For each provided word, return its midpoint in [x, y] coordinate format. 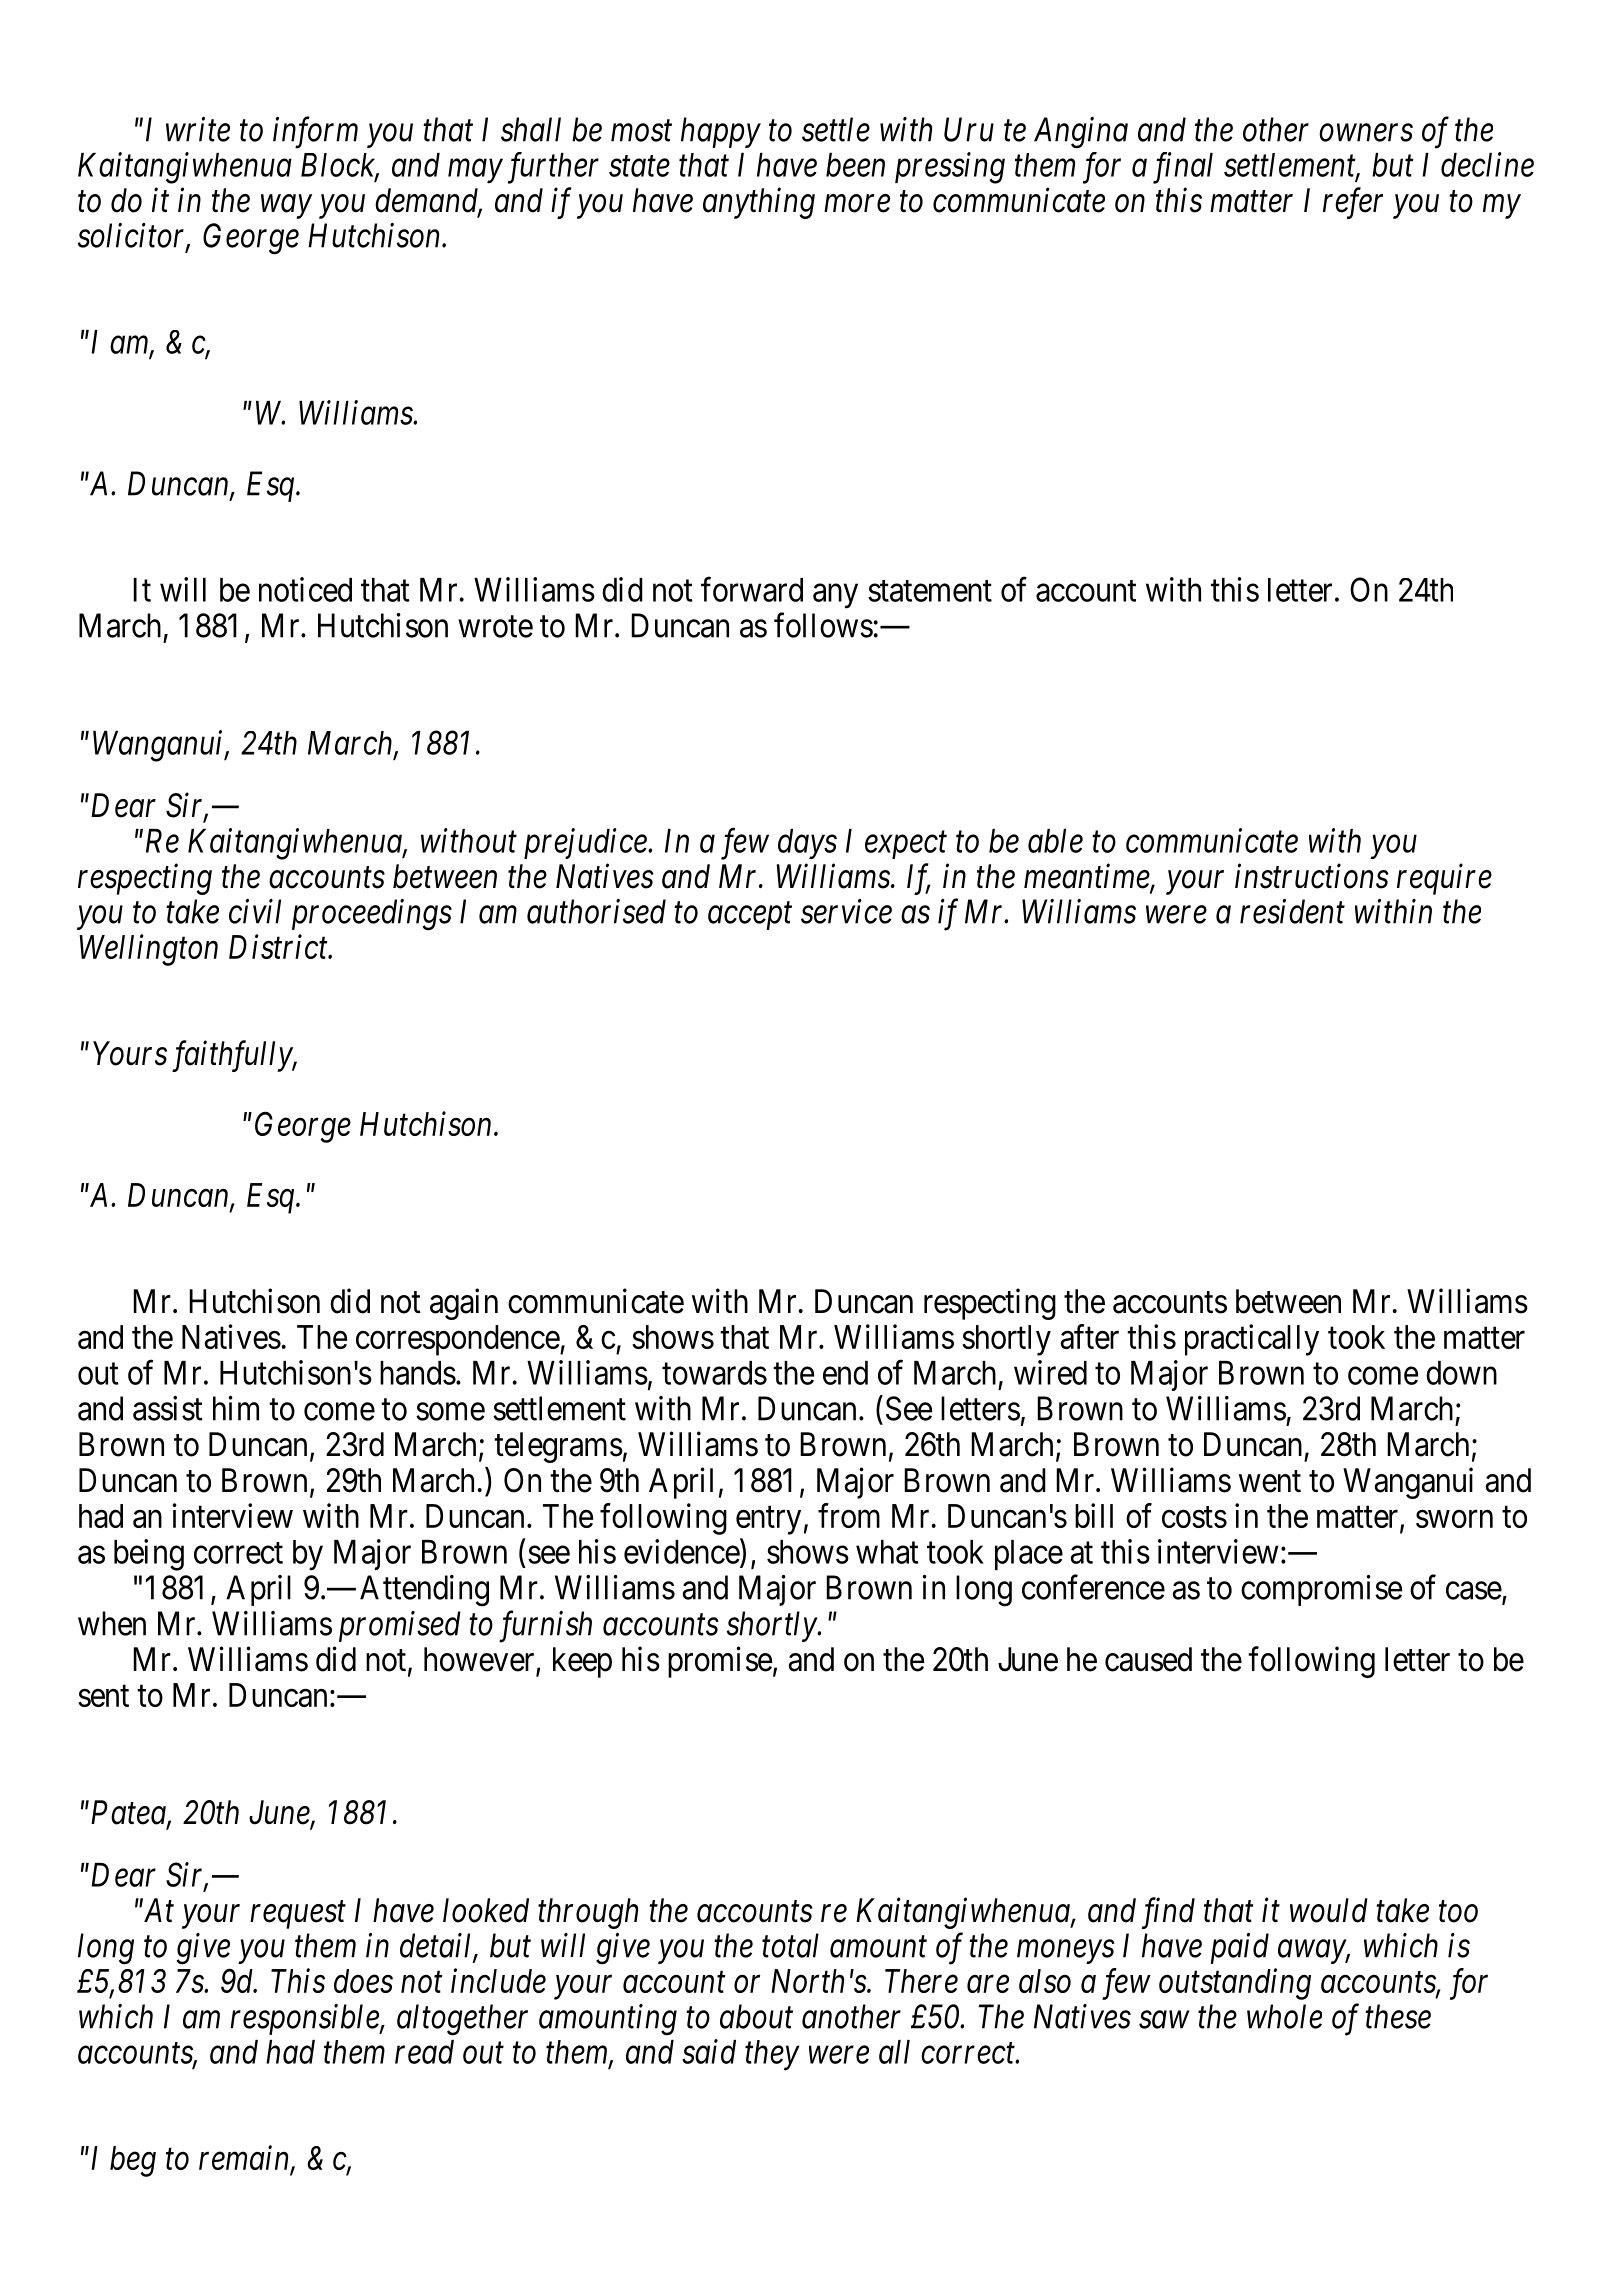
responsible [305, 2019]
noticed [305, 589]
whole [1284, 2016]
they [772, 2055]
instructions [1312, 876]
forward [752, 589]
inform [315, 133]
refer [1353, 203]
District [279, 947]
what [887, 1552]
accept [750, 916]
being [149, 1555]
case [1474, 1591]
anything [759, 203]
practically [1252, 1340]
